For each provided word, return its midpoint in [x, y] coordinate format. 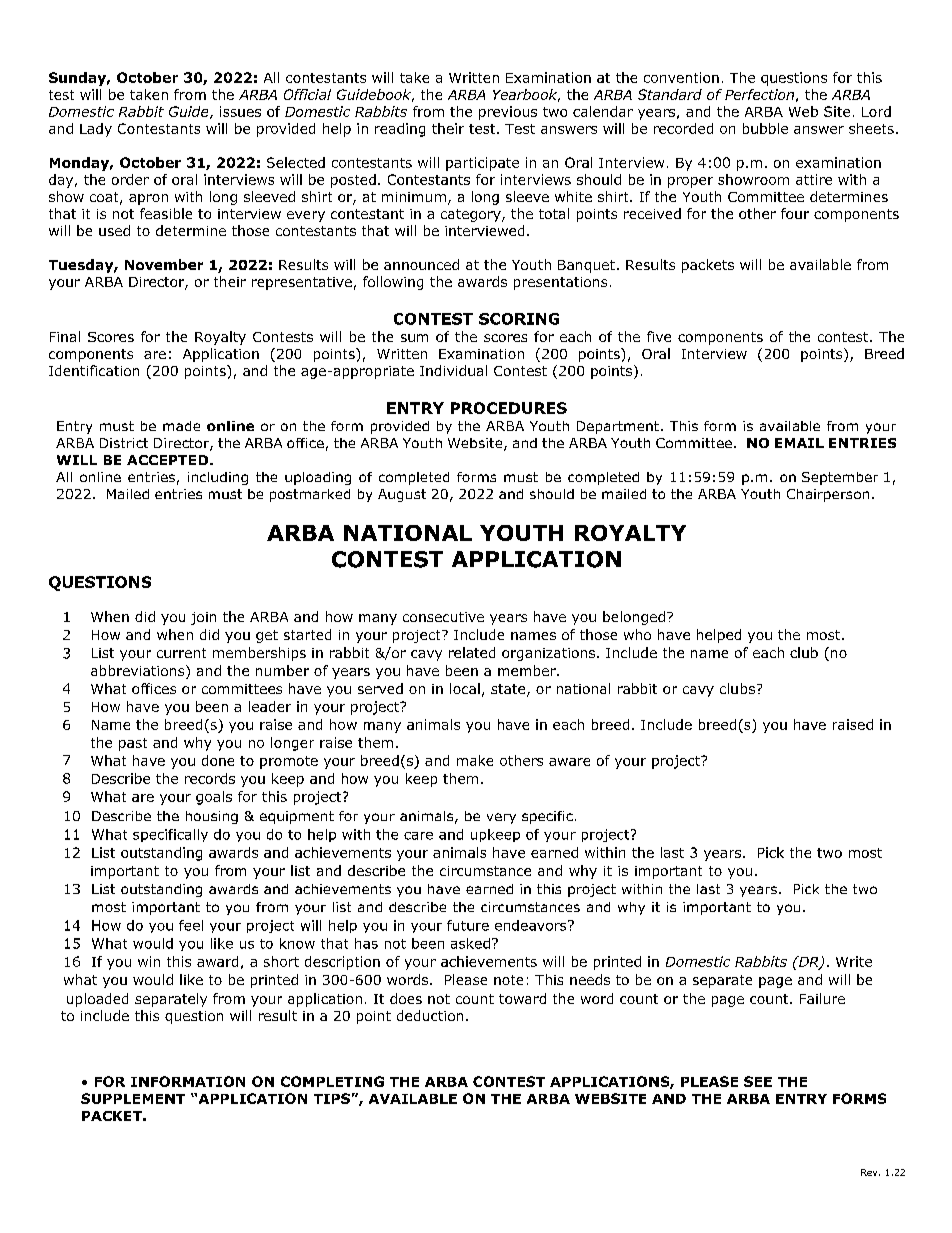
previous [508, 113]
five [659, 336]
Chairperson [828, 495]
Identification [94, 370]
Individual [453, 370]
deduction [430, 1015]
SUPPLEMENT [133, 1098]
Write [854, 961]
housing [212, 817]
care [418, 836]
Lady [96, 130]
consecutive [443, 617]
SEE [758, 1081]
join [203, 618]
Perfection [759, 94]
